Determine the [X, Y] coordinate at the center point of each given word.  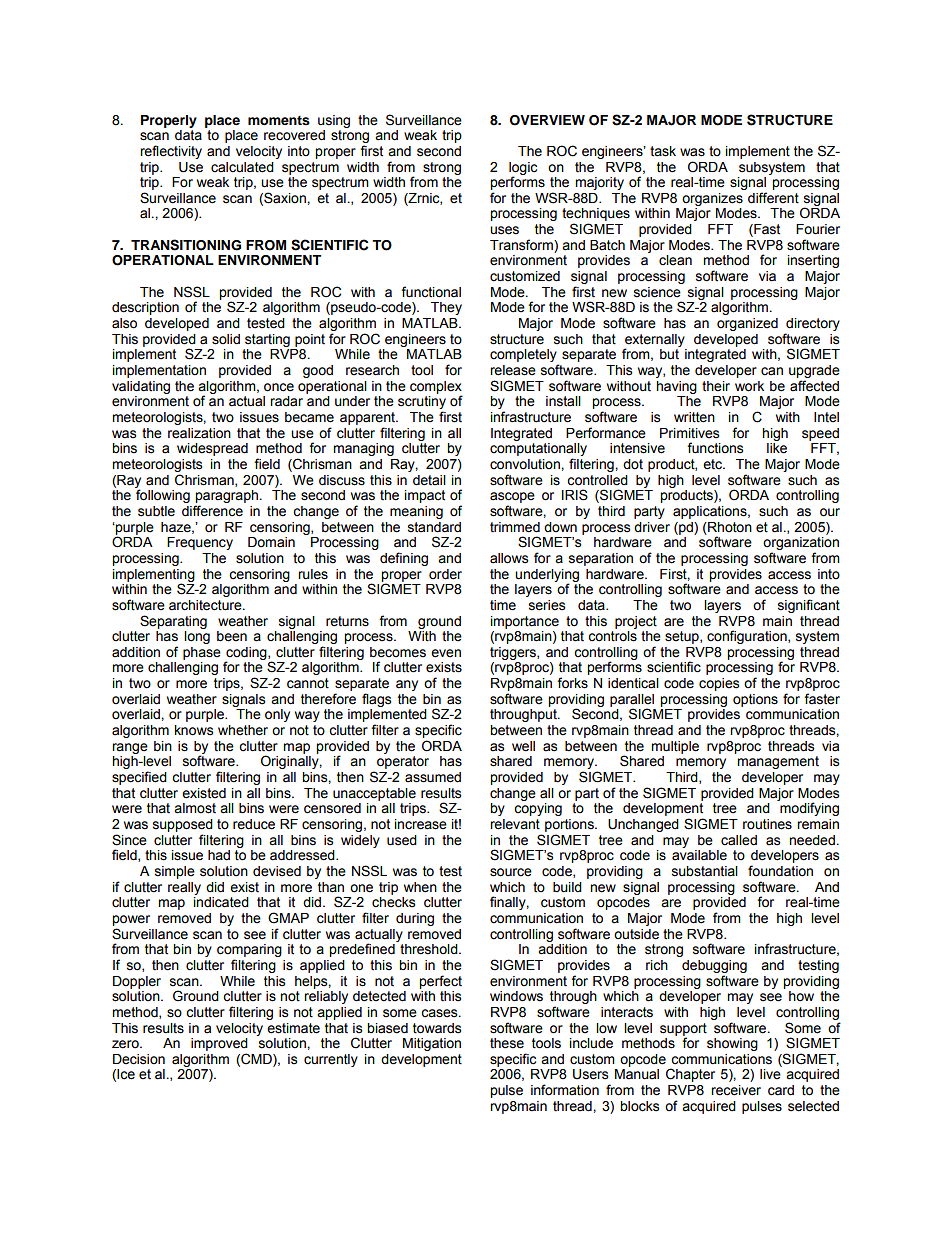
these [507, 1043]
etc [713, 464]
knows [194, 730]
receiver [736, 1090]
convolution [526, 464]
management [778, 762]
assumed [433, 777]
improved [219, 1044]
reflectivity [171, 152]
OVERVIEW [547, 120]
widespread [212, 449]
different [773, 198]
